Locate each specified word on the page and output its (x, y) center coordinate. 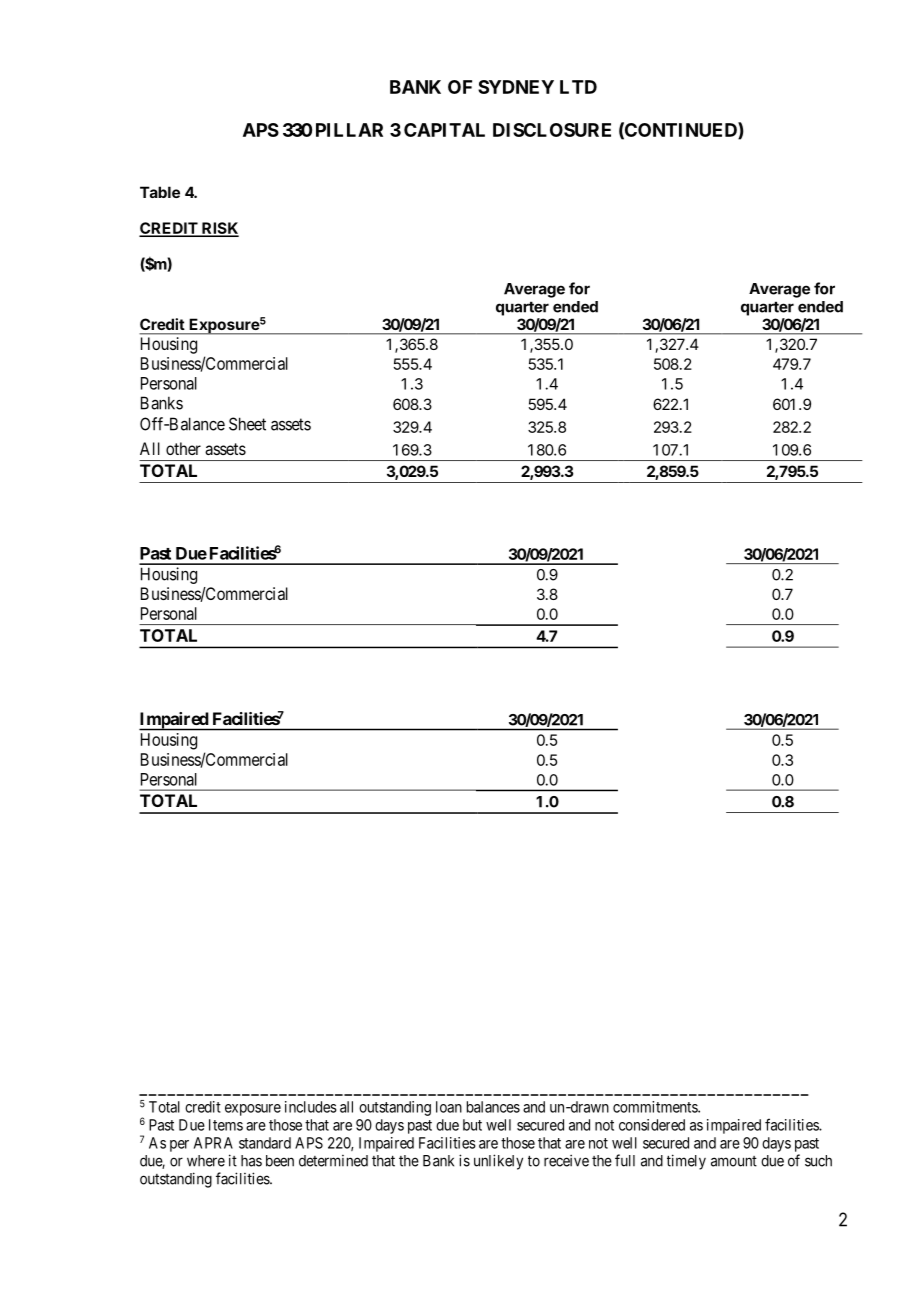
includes (311, 1107)
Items (226, 1125)
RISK (219, 229)
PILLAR (349, 130)
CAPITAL (444, 130)
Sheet (247, 424)
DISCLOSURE (552, 130)
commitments (656, 1107)
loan (449, 1107)
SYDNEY (516, 87)
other (183, 448)
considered (652, 1125)
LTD (578, 87)
